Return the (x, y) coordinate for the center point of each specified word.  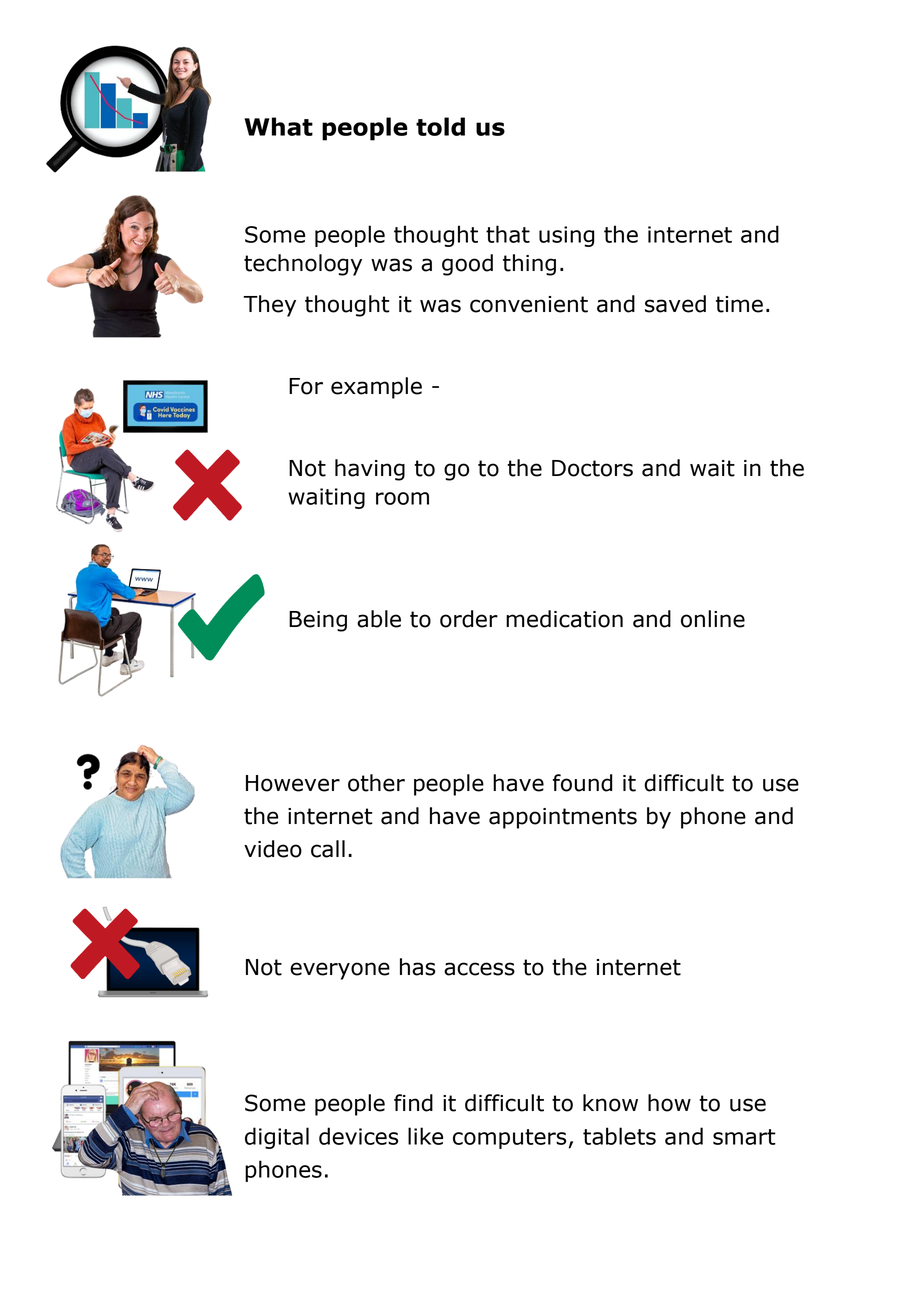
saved (675, 304)
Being (318, 621)
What (278, 126)
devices (358, 1136)
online (713, 619)
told (440, 126)
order (469, 619)
